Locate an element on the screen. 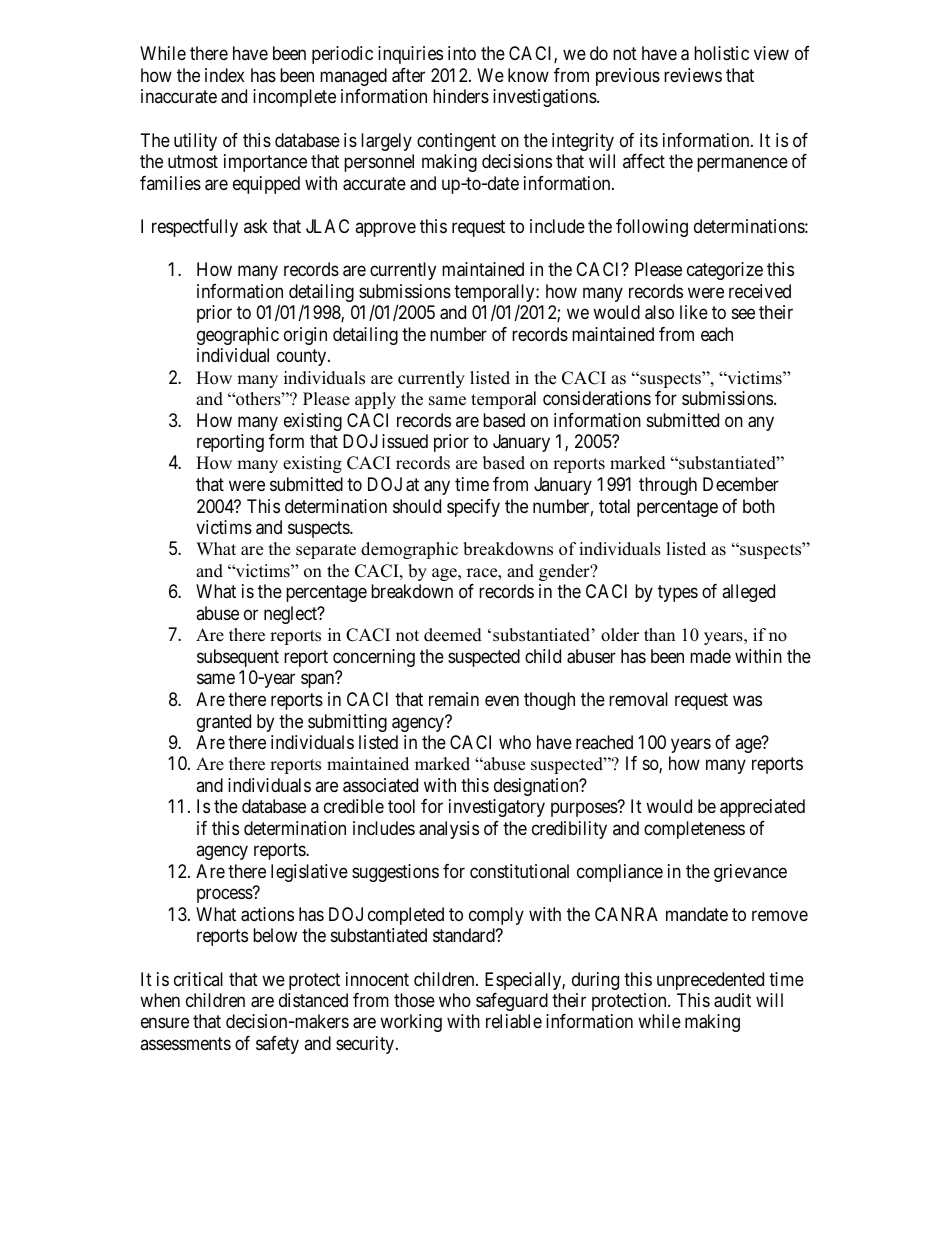 This screenshot has height=1233, width=952. geographic is located at coordinates (238, 336).
